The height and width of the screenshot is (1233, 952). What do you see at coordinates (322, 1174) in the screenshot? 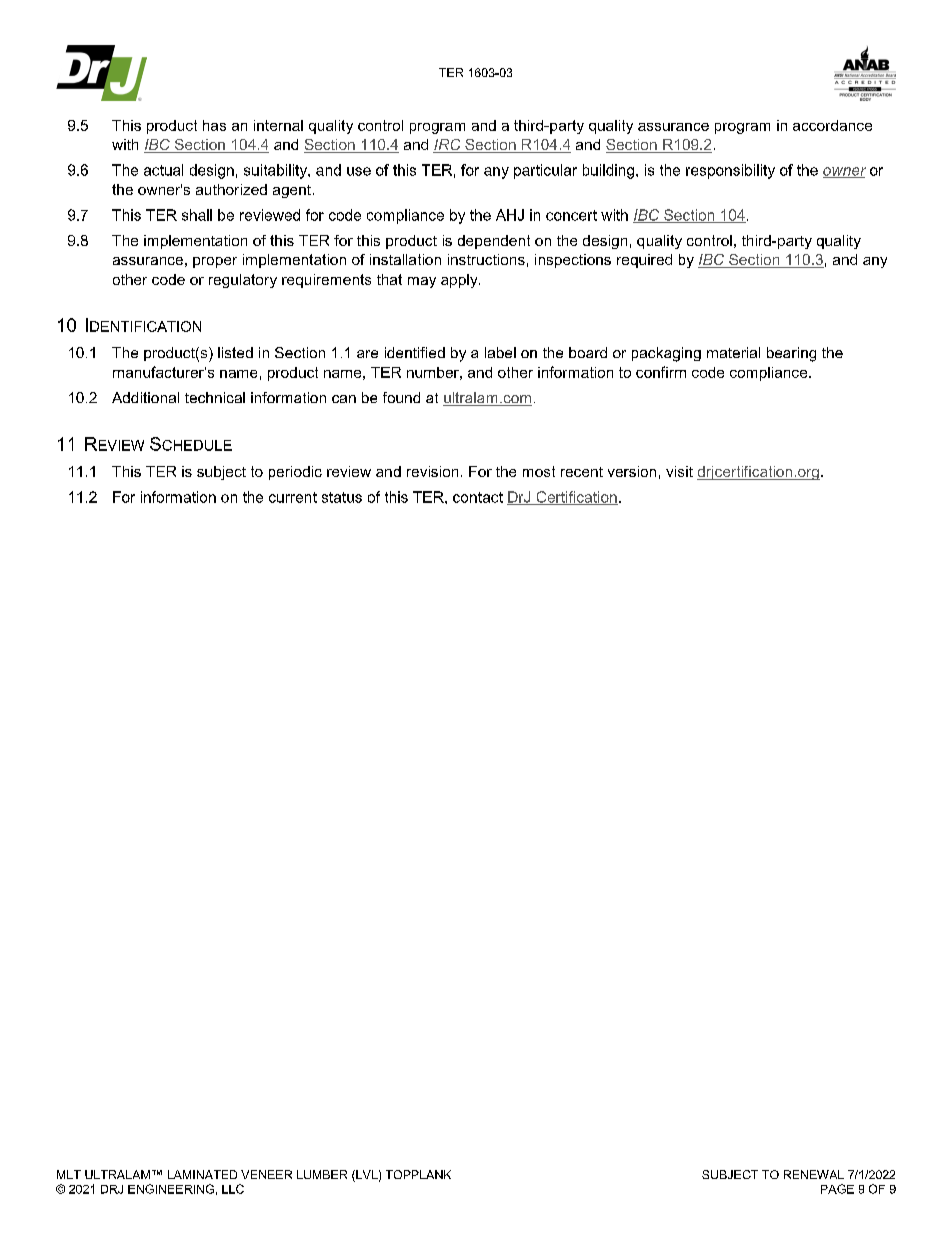
I see `LUMBER` at bounding box center [322, 1174].
